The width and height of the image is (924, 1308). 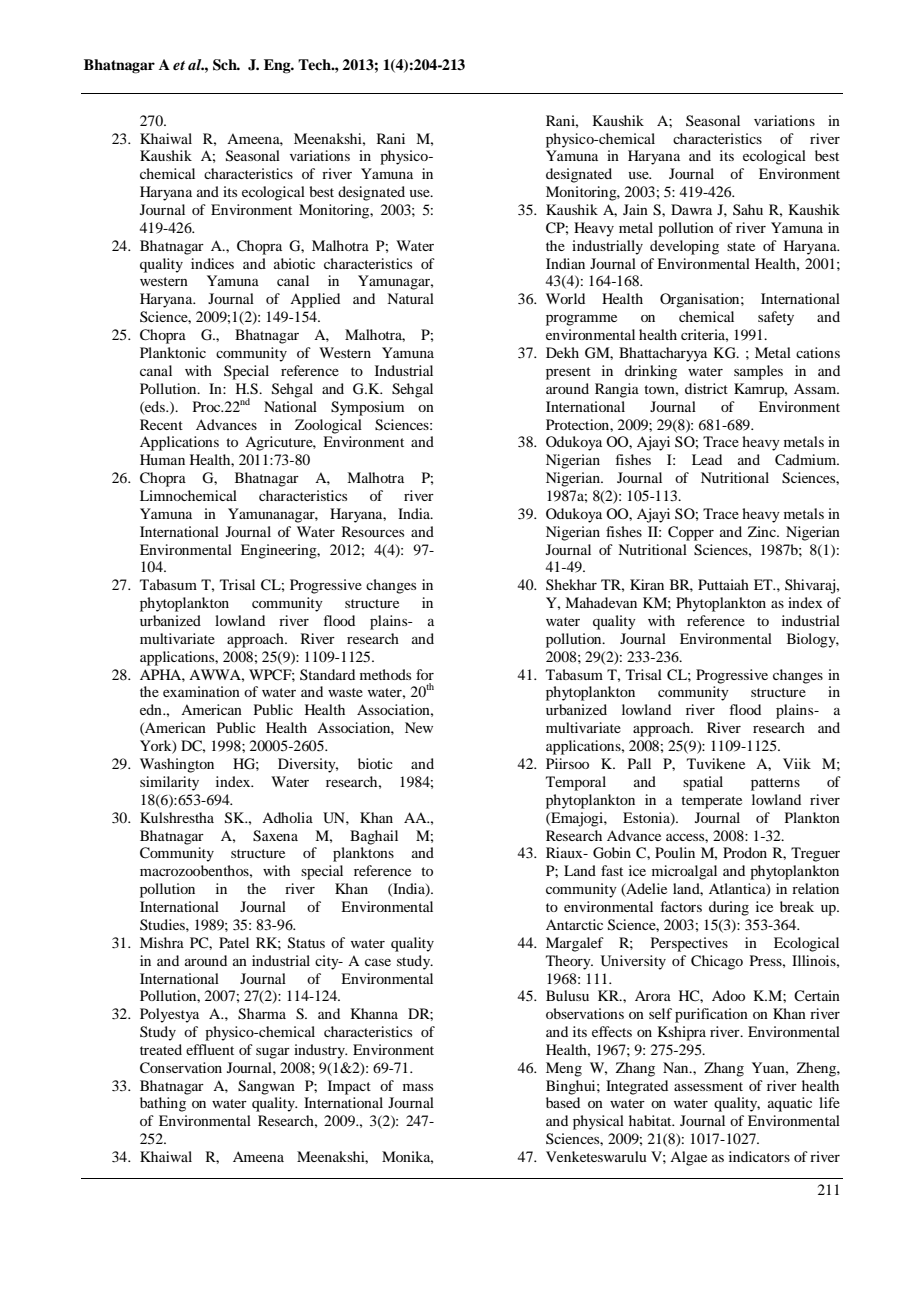 What do you see at coordinates (212, 263) in the image?
I see `indices` at bounding box center [212, 263].
